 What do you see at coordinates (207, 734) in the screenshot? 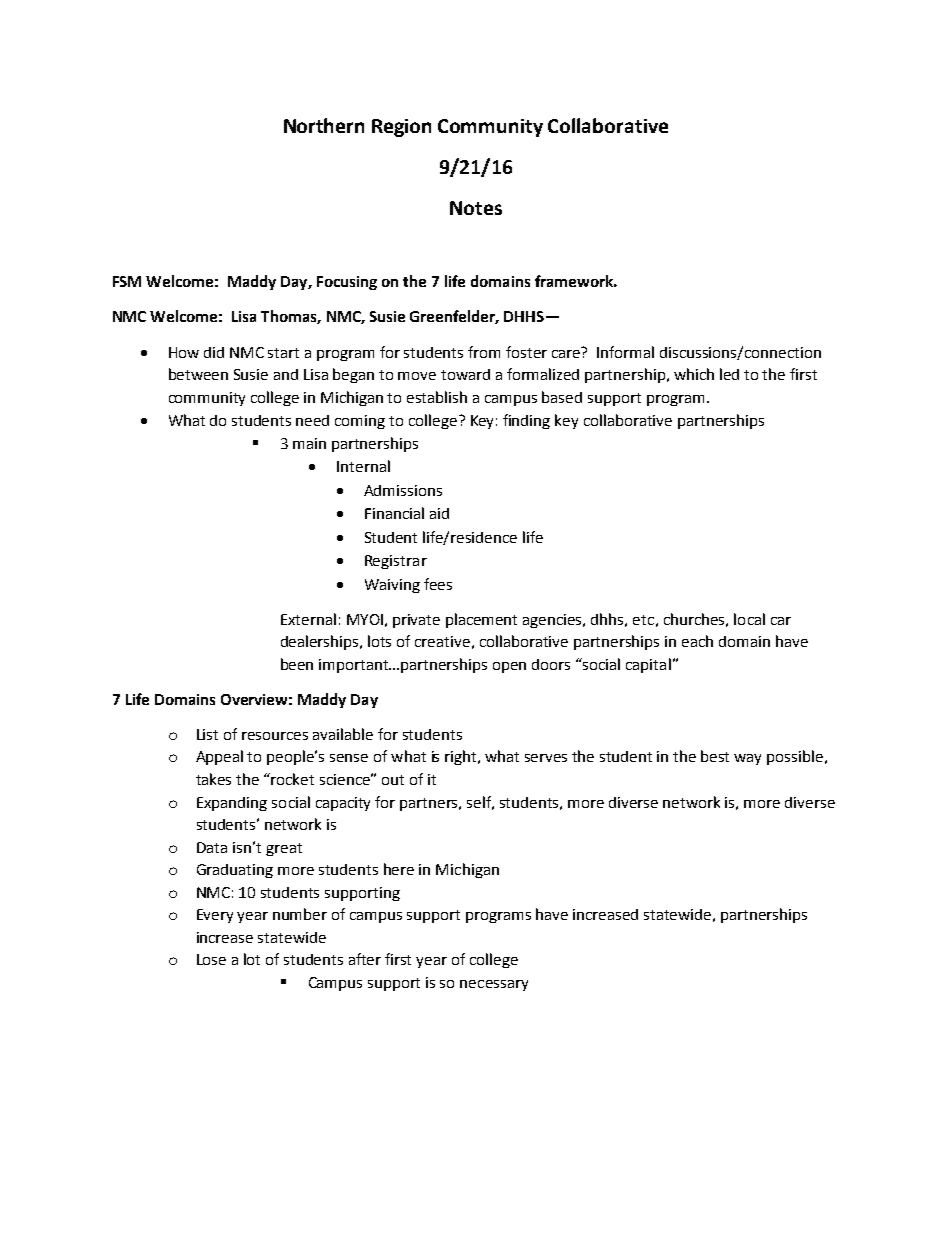
I see `List` at bounding box center [207, 734].
